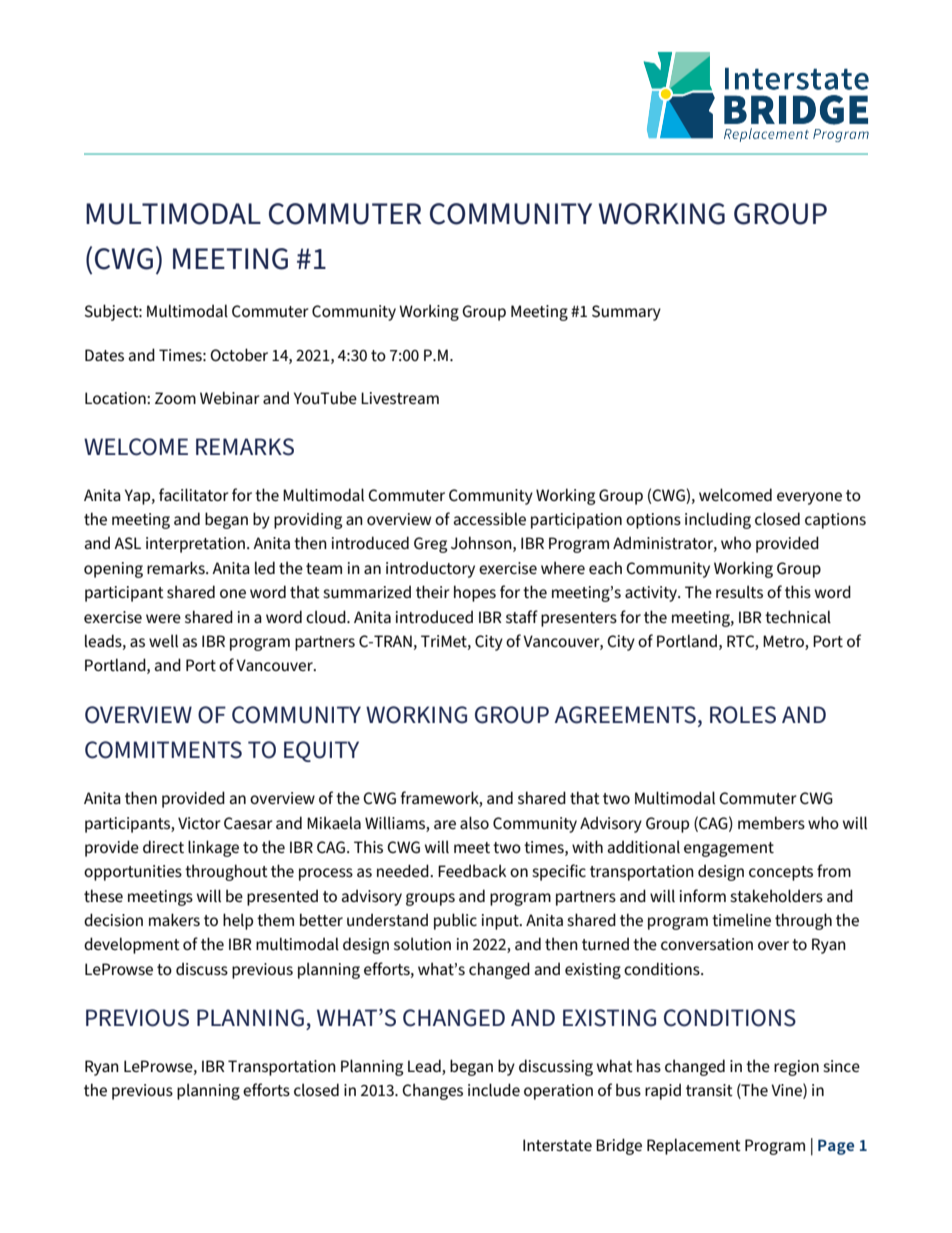 This screenshot has height=1233, width=952. What do you see at coordinates (741, 919) in the screenshot?
I see `timeline` at bounding box center [741, 919].
